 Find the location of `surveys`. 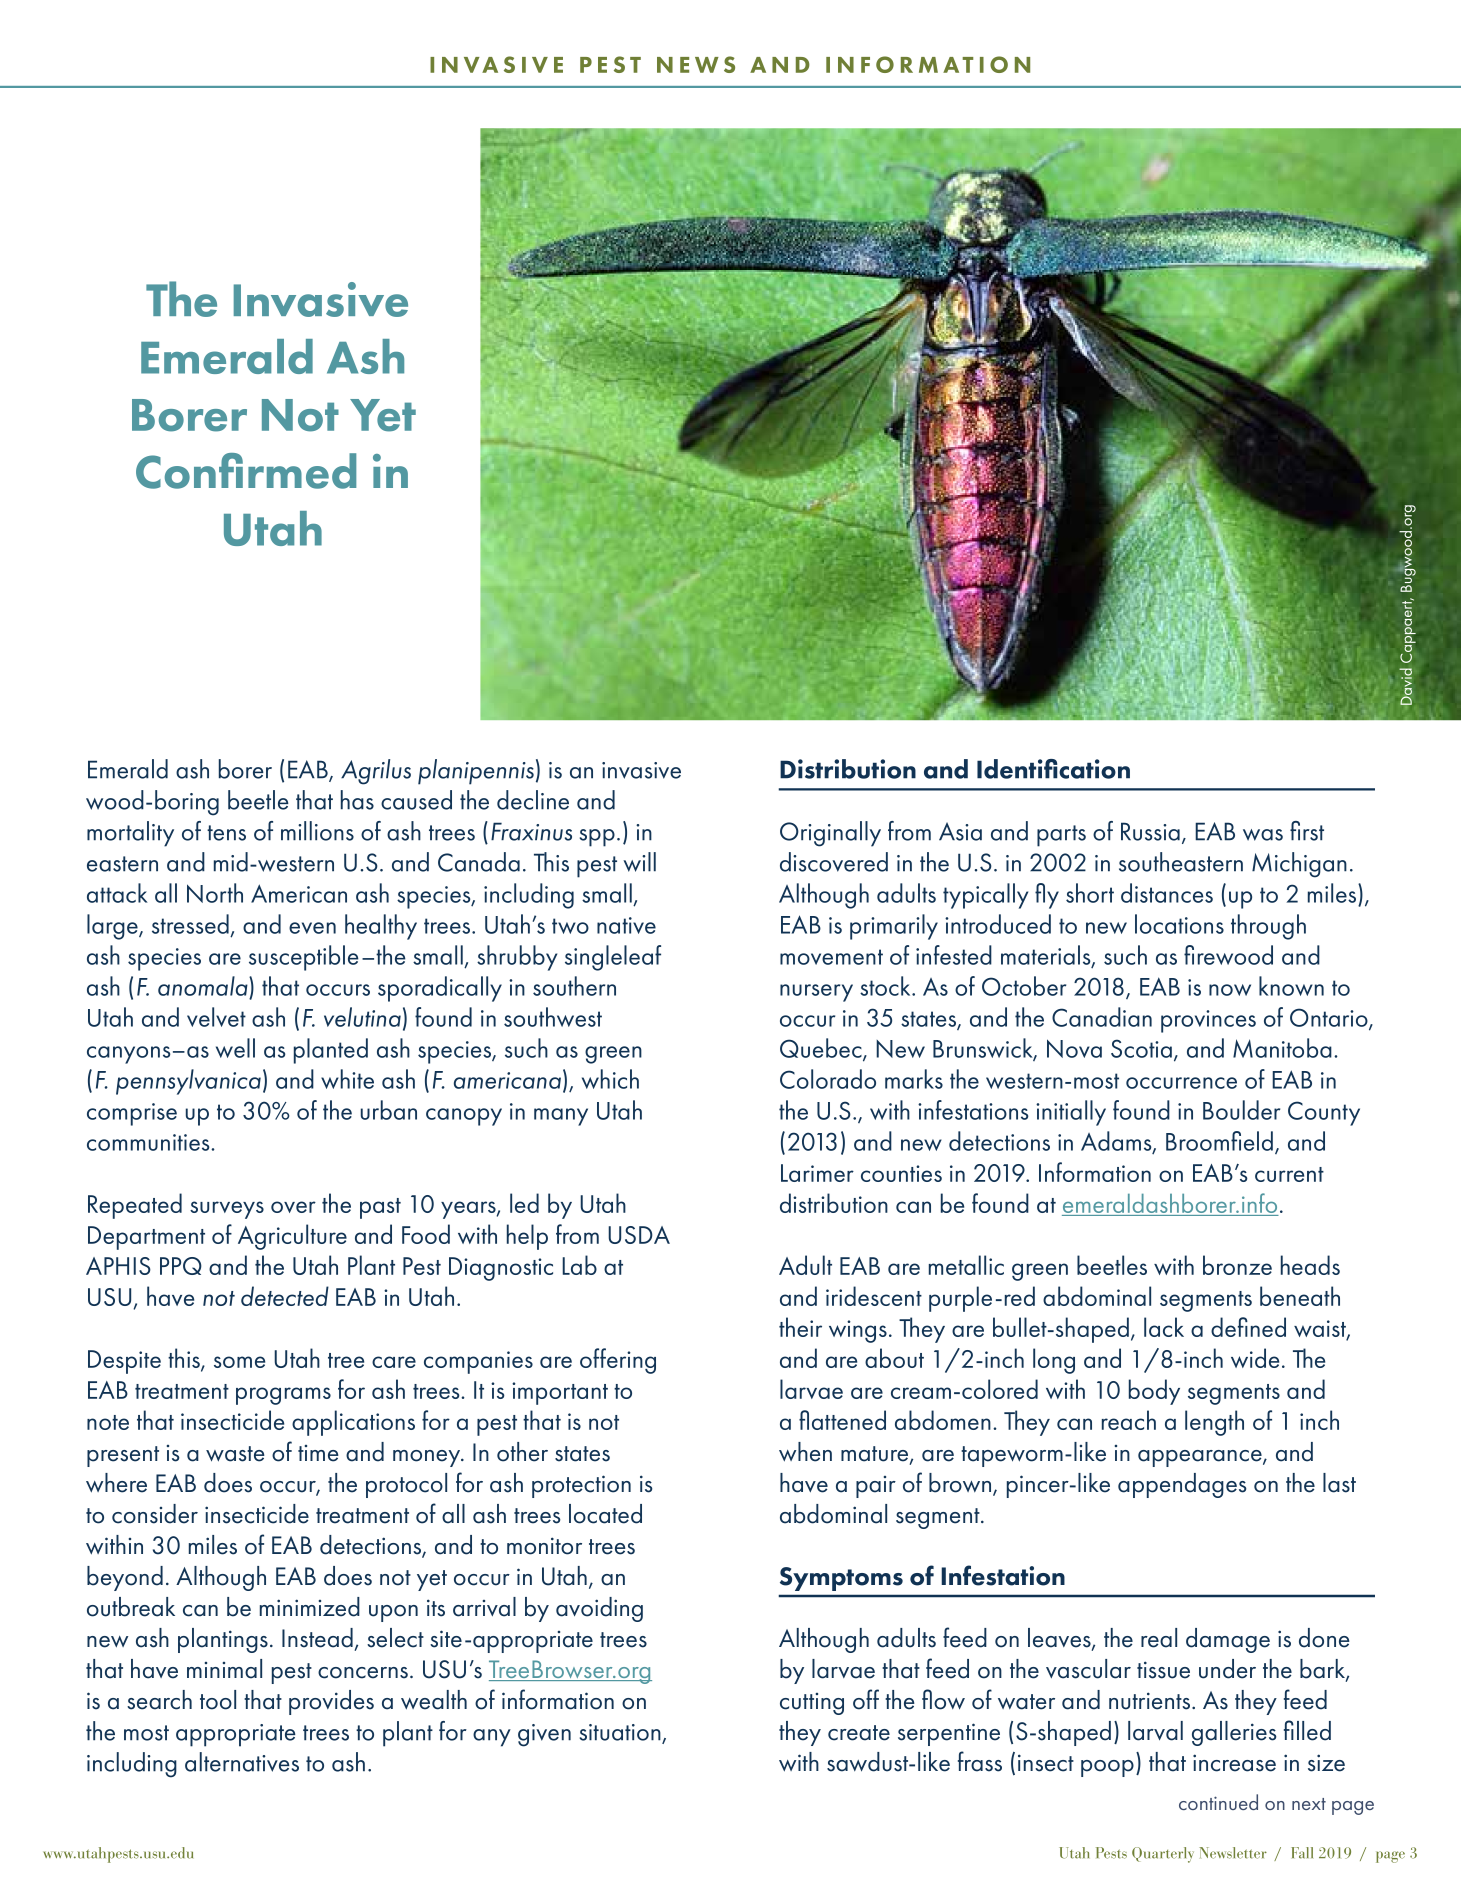

surveys is located at coordinates (227, 1210).
